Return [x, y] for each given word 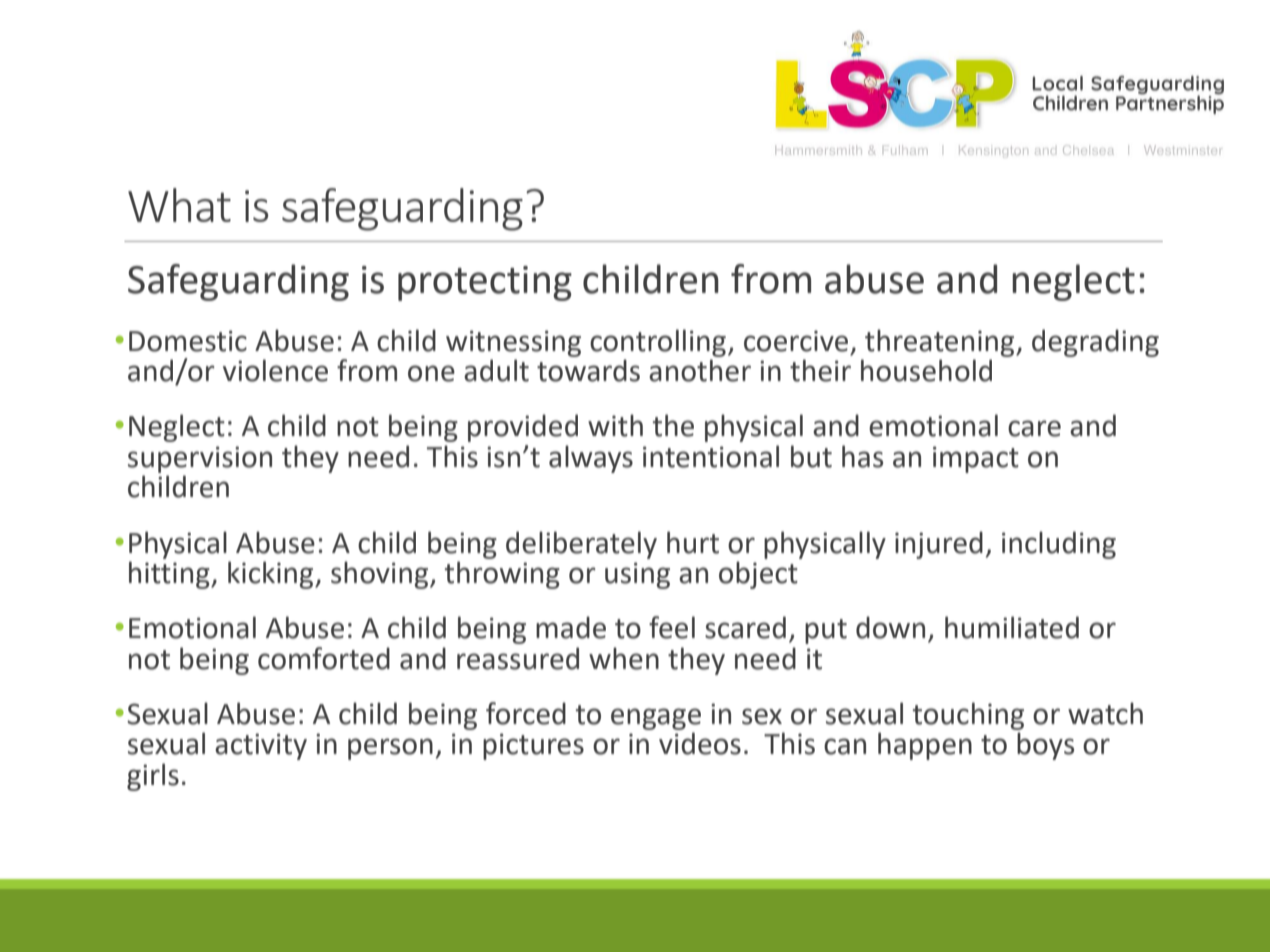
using [637, 575]
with [615, 425]
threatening [941, 343]
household [926, 370]
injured [939, 545]
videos [700, 743]
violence [275, 370]
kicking [272, 575]
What [179, 205]
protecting [485, 283]
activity [261, 746]
